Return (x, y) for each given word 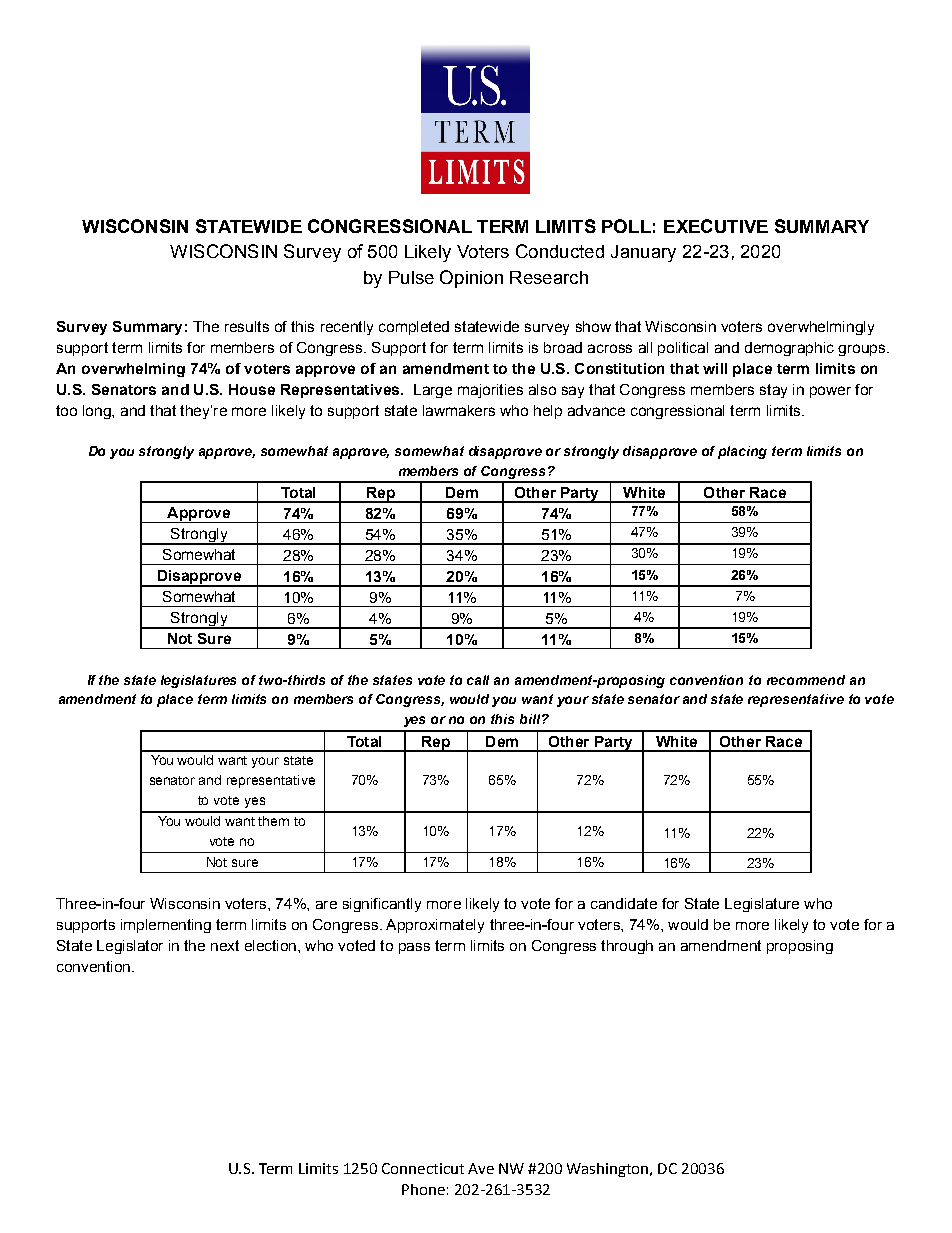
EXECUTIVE (716, 226)
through (627, 947)
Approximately (435, 926)
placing (742, 452)
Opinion (471, 279)
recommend (806, 680)
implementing (166, 926)
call (478, 680)
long (98, 412)
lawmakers (459, 410)
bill (531, 719)
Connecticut (423, 1168)
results (247, 326)
